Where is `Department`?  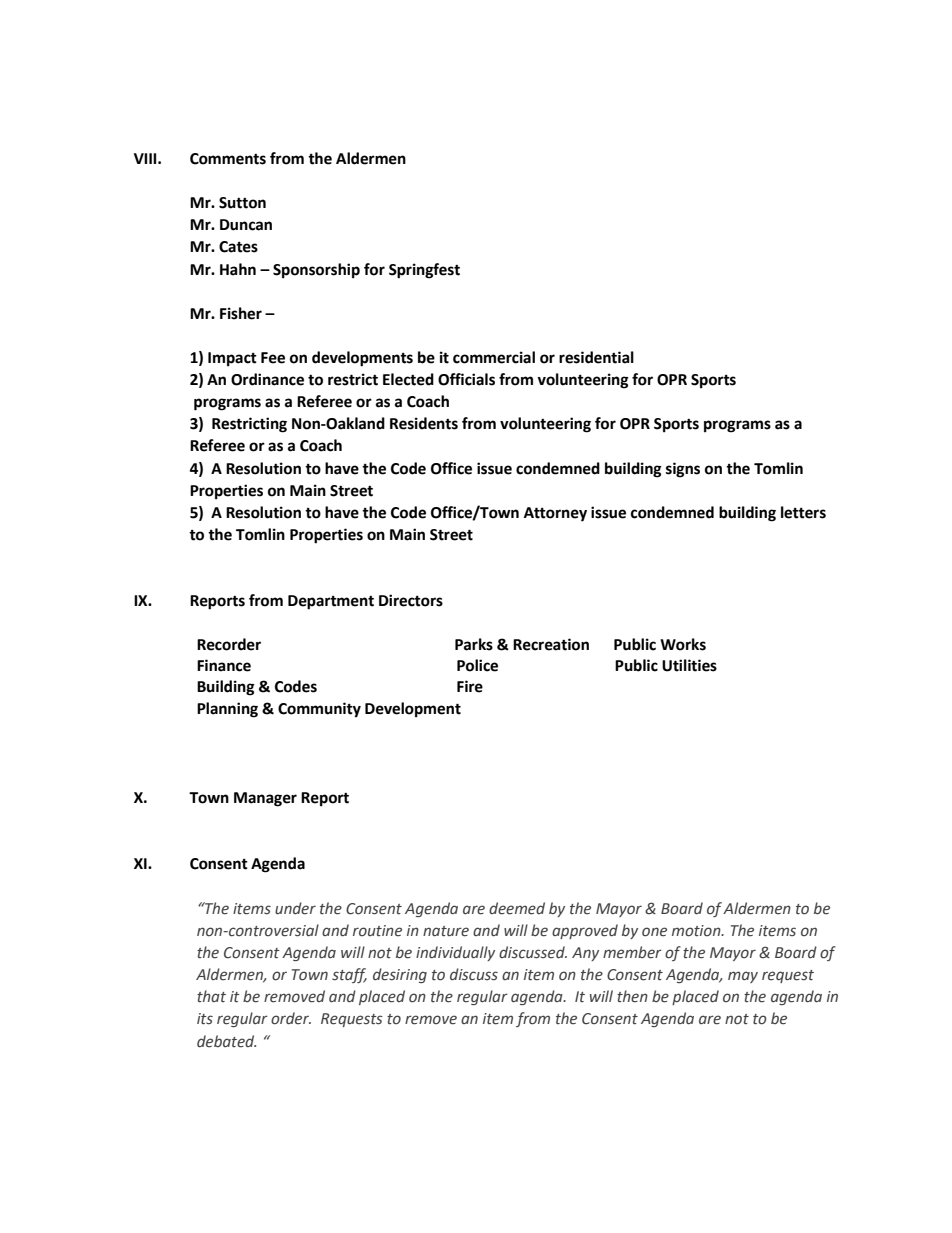 Department is located at coordinates (331, 602).
